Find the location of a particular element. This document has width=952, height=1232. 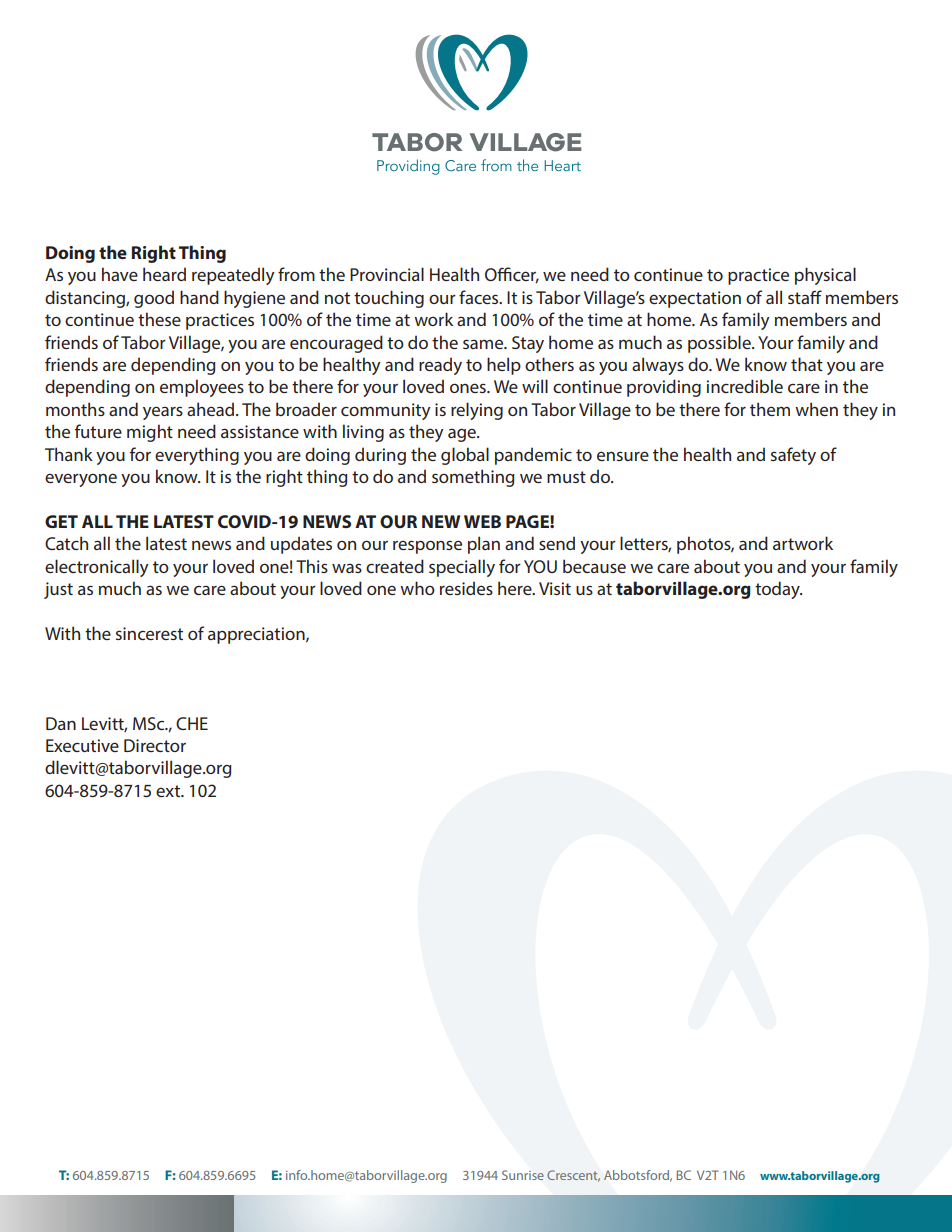

ext is located at coordinates (169, 791).
